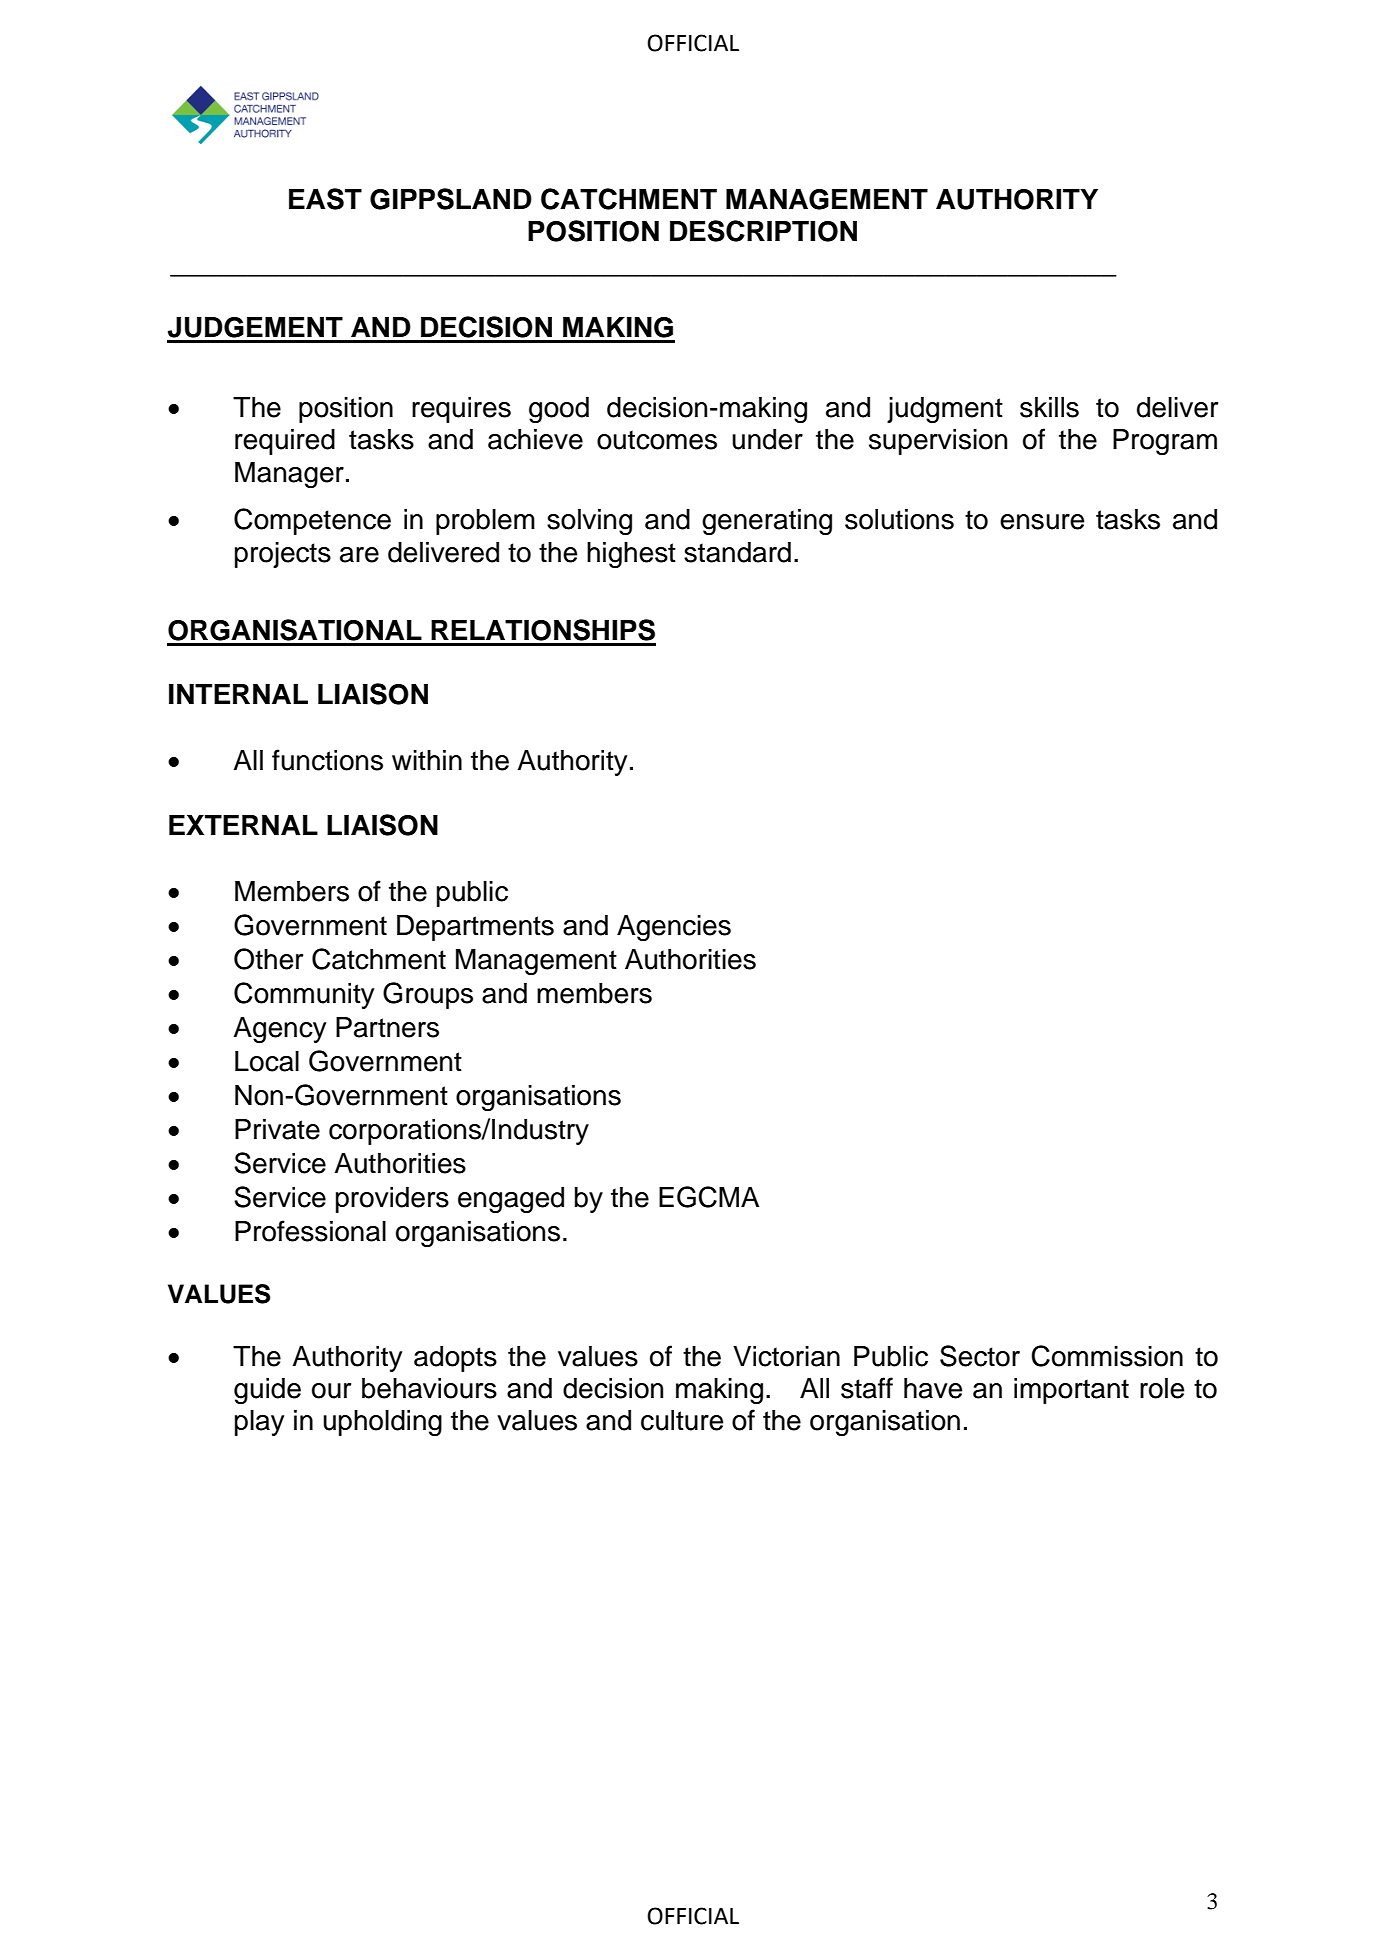  I want to click on EAST, so click(325, 199).
